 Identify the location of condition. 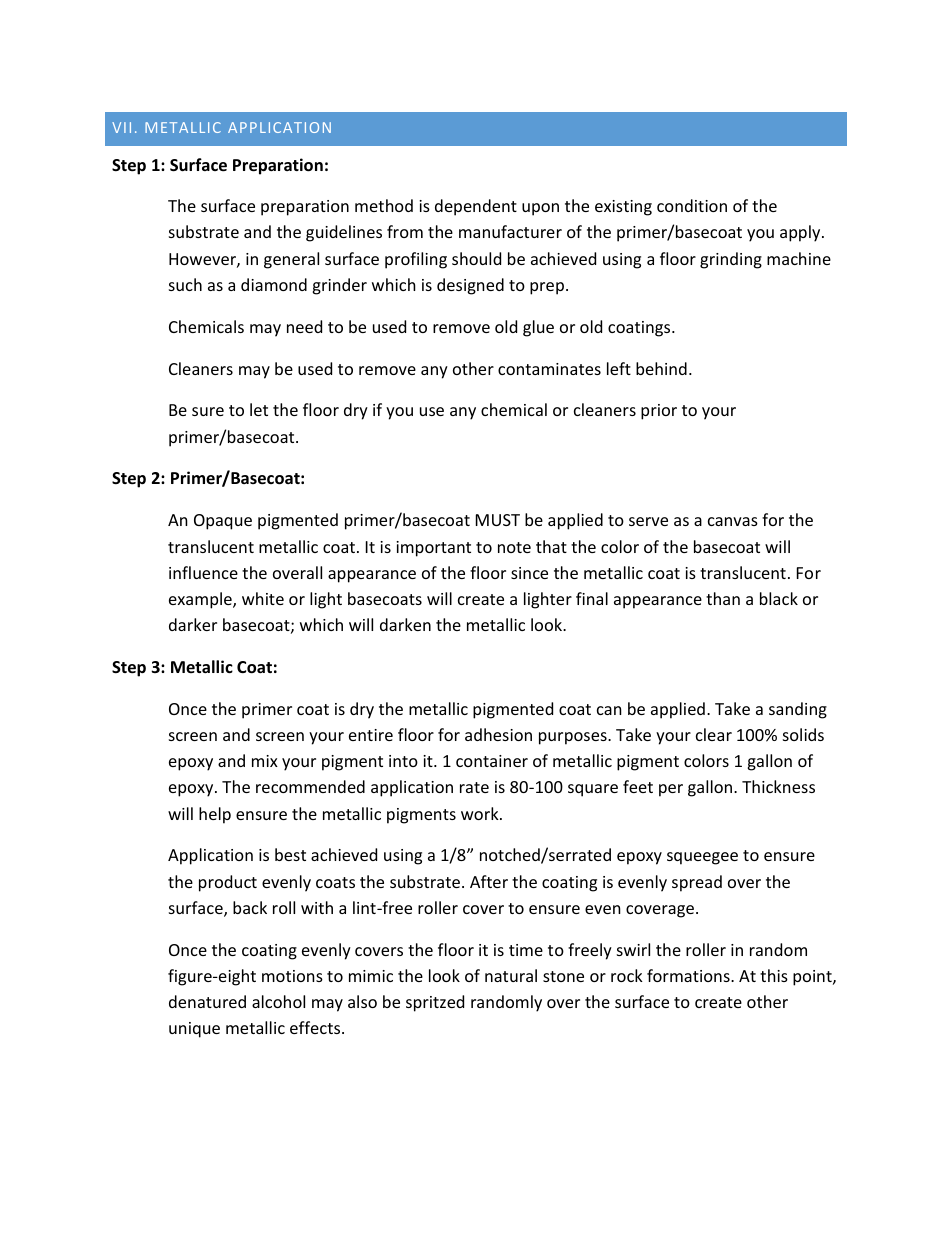
(692, 205).
